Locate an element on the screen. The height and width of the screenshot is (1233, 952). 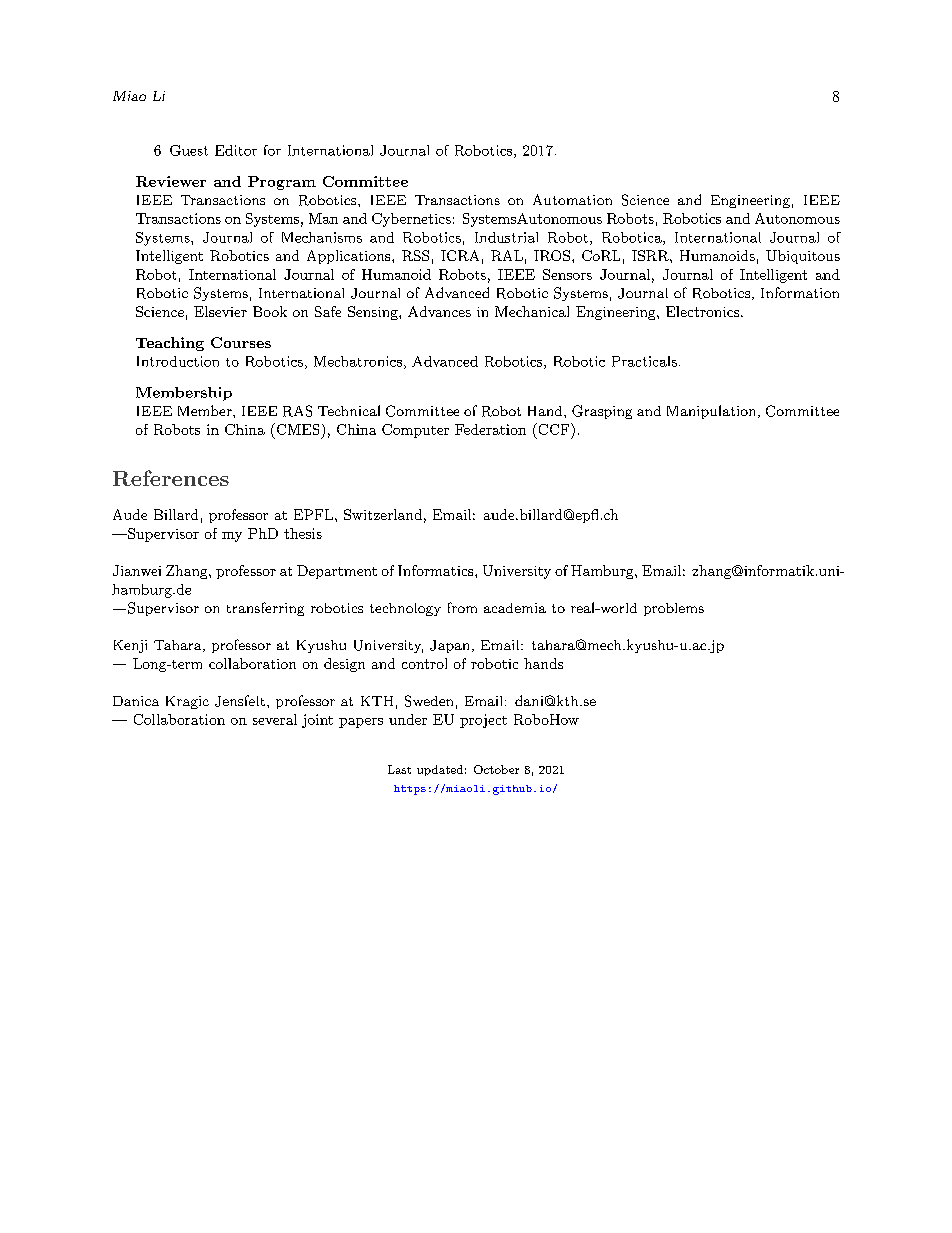
Cybernetics is located at coordinates (411, 220).
